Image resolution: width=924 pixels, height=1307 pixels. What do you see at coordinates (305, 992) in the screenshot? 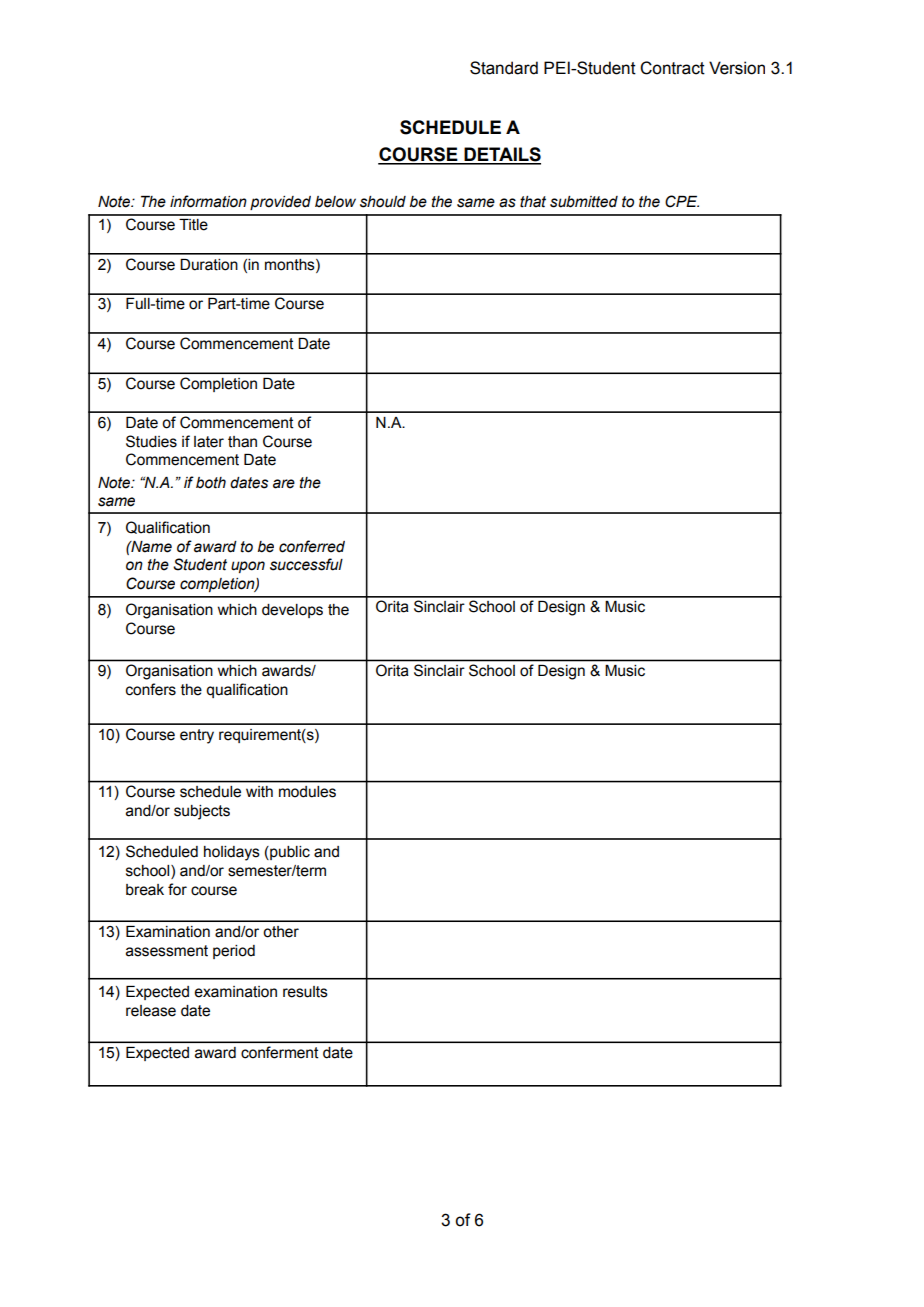
I see `results` at bounding box center [305, 992].
